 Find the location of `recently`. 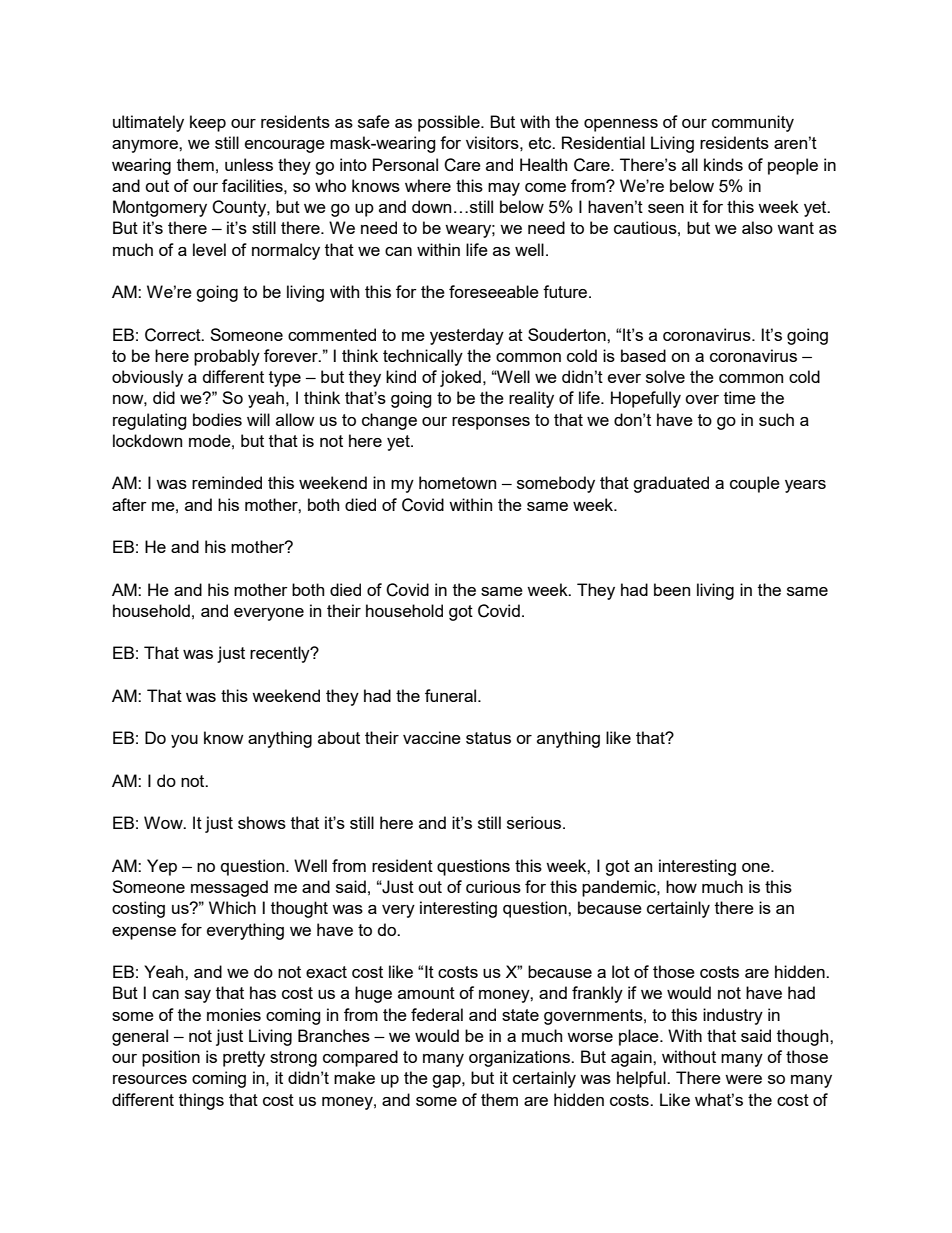

recently is located at coordinates (281, 654).
